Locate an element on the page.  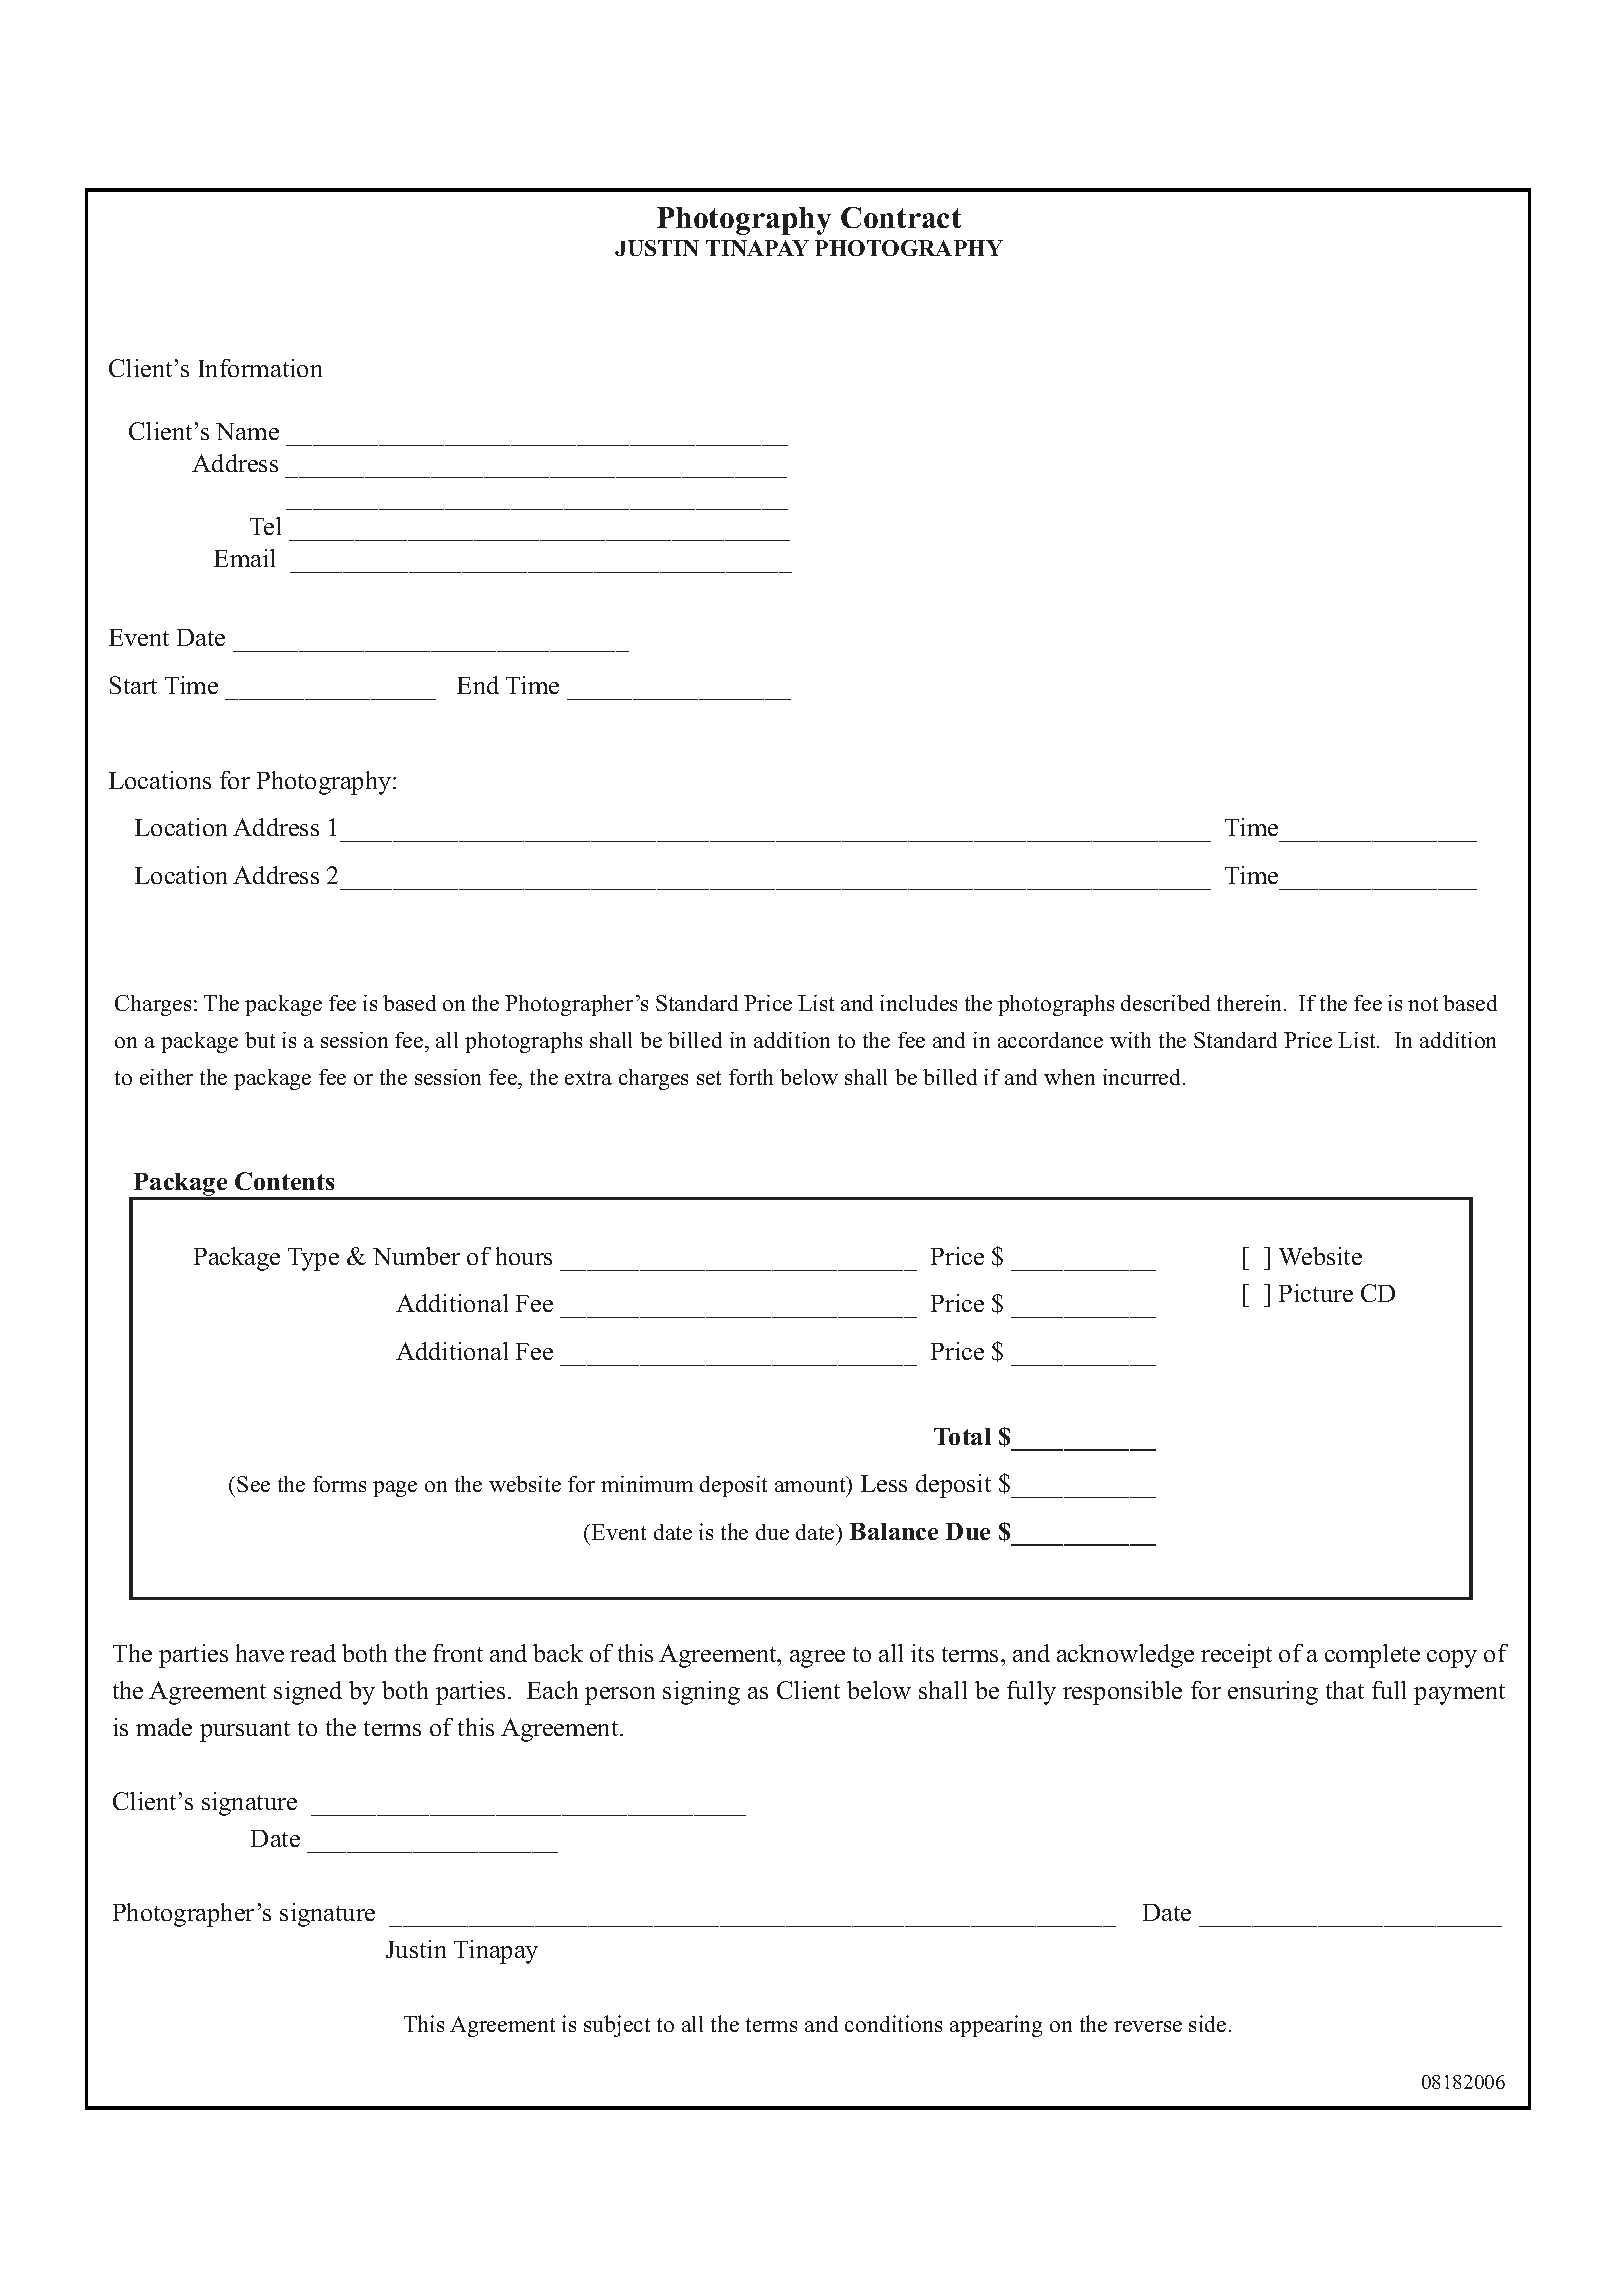
forth is located at coordinates (751, 1077).
